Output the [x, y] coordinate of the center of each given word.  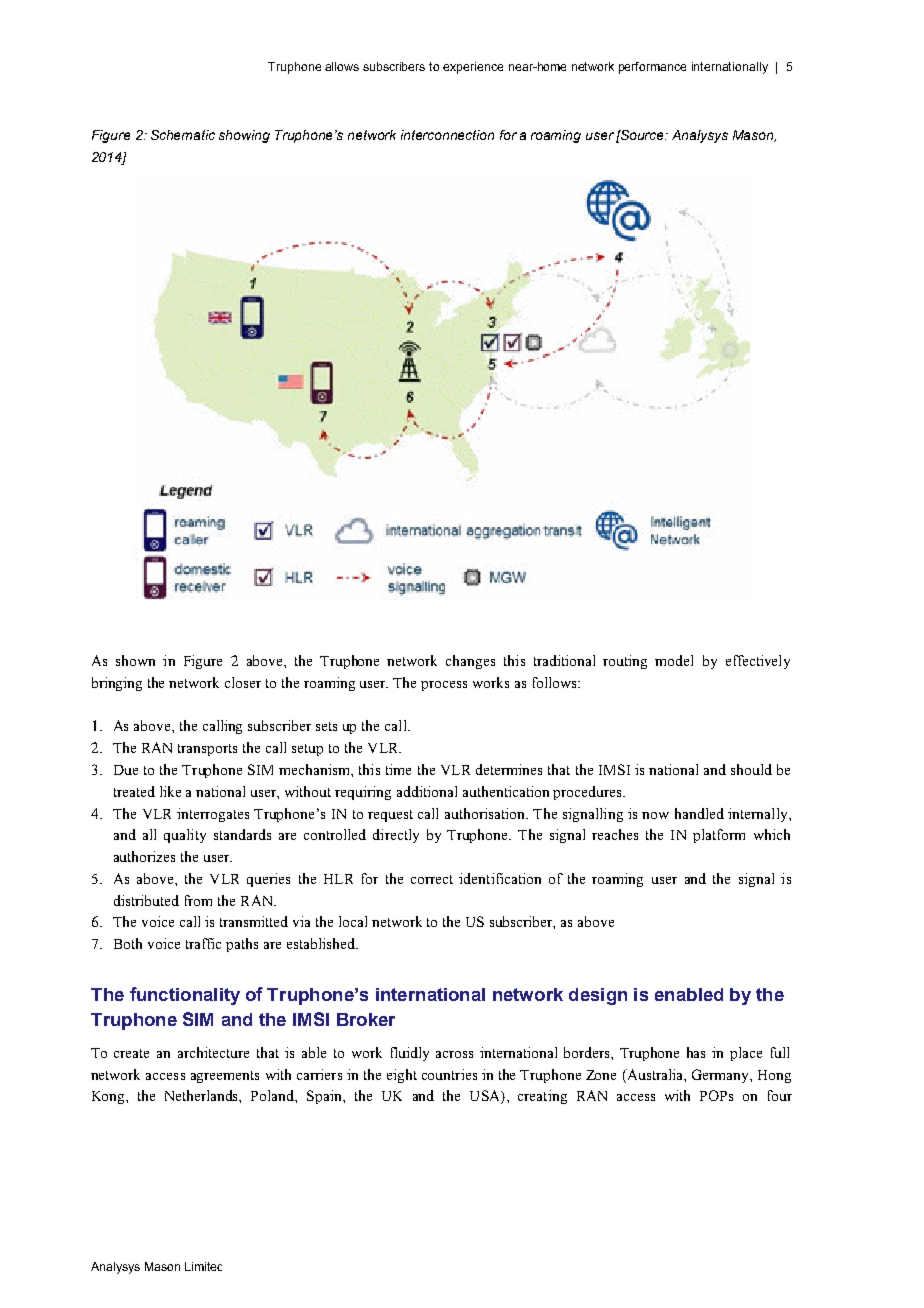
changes [470, 662]
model [674, 660]
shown [135, 660]
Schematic [183, 135]
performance [652, 68]
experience [473, 68]
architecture [213, 1052]
